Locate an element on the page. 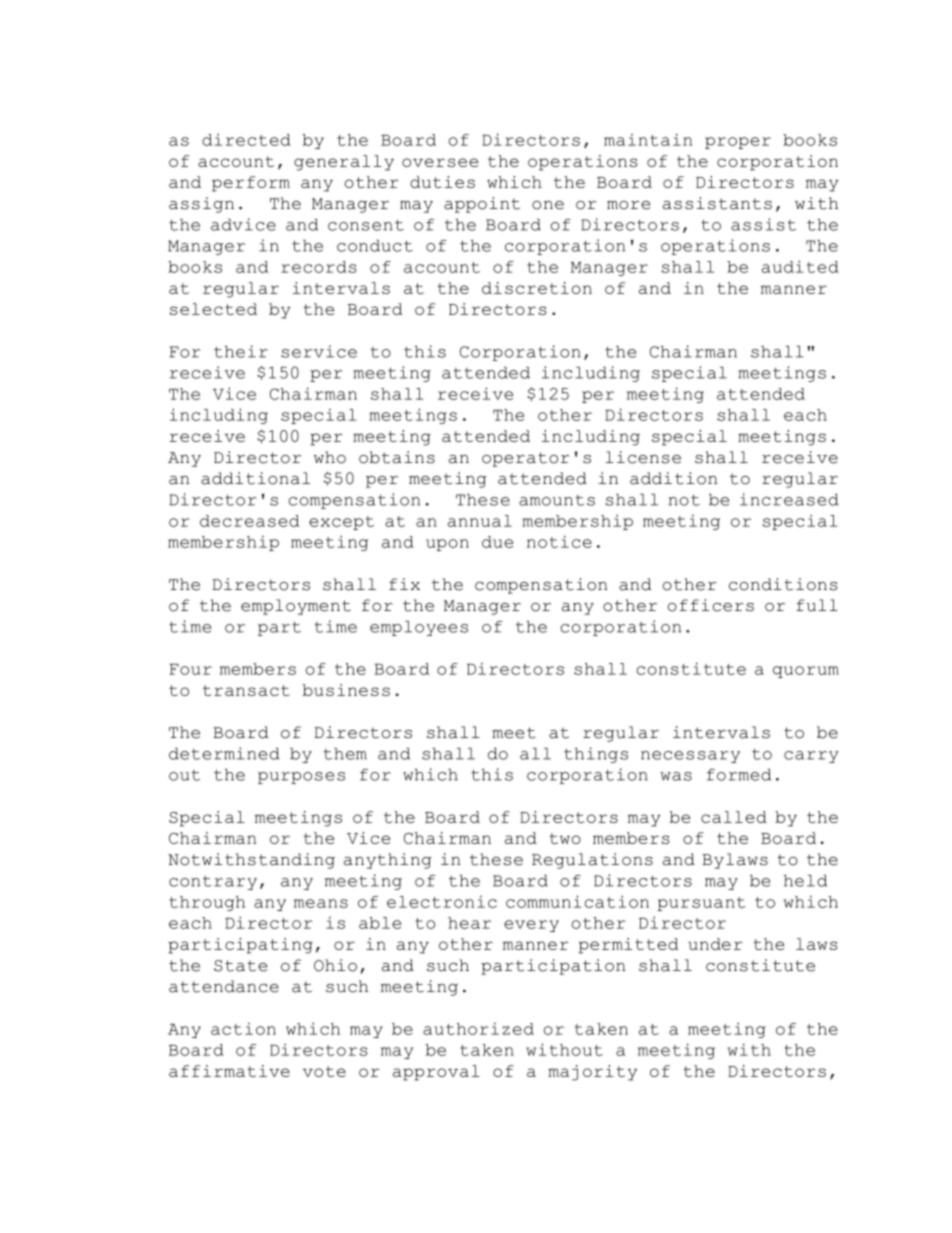 This image has width=952, height=1233. officers is located at coordinates (711, 605).
